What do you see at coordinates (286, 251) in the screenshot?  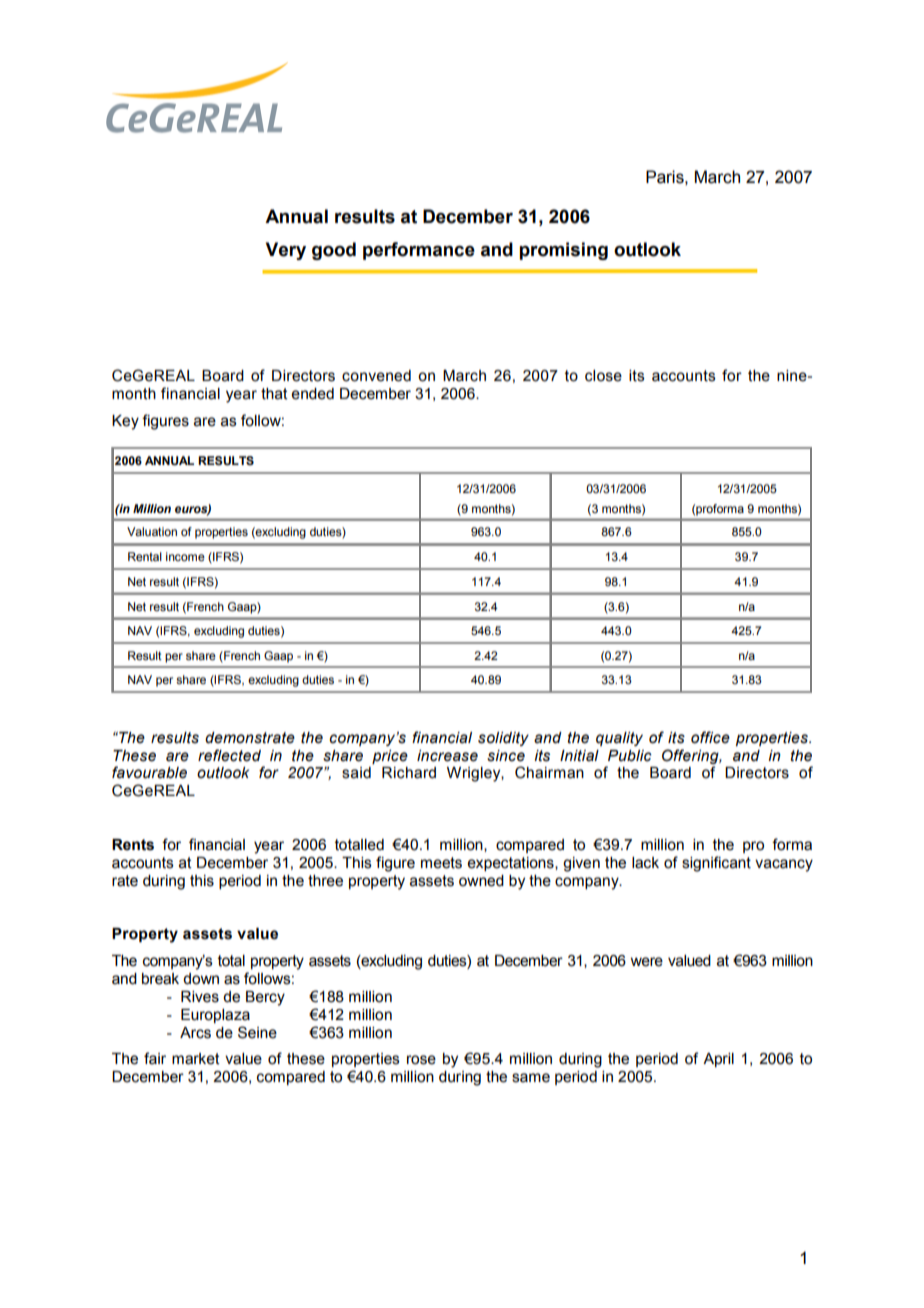 I see `Very` at bounding box center [286, 251].
